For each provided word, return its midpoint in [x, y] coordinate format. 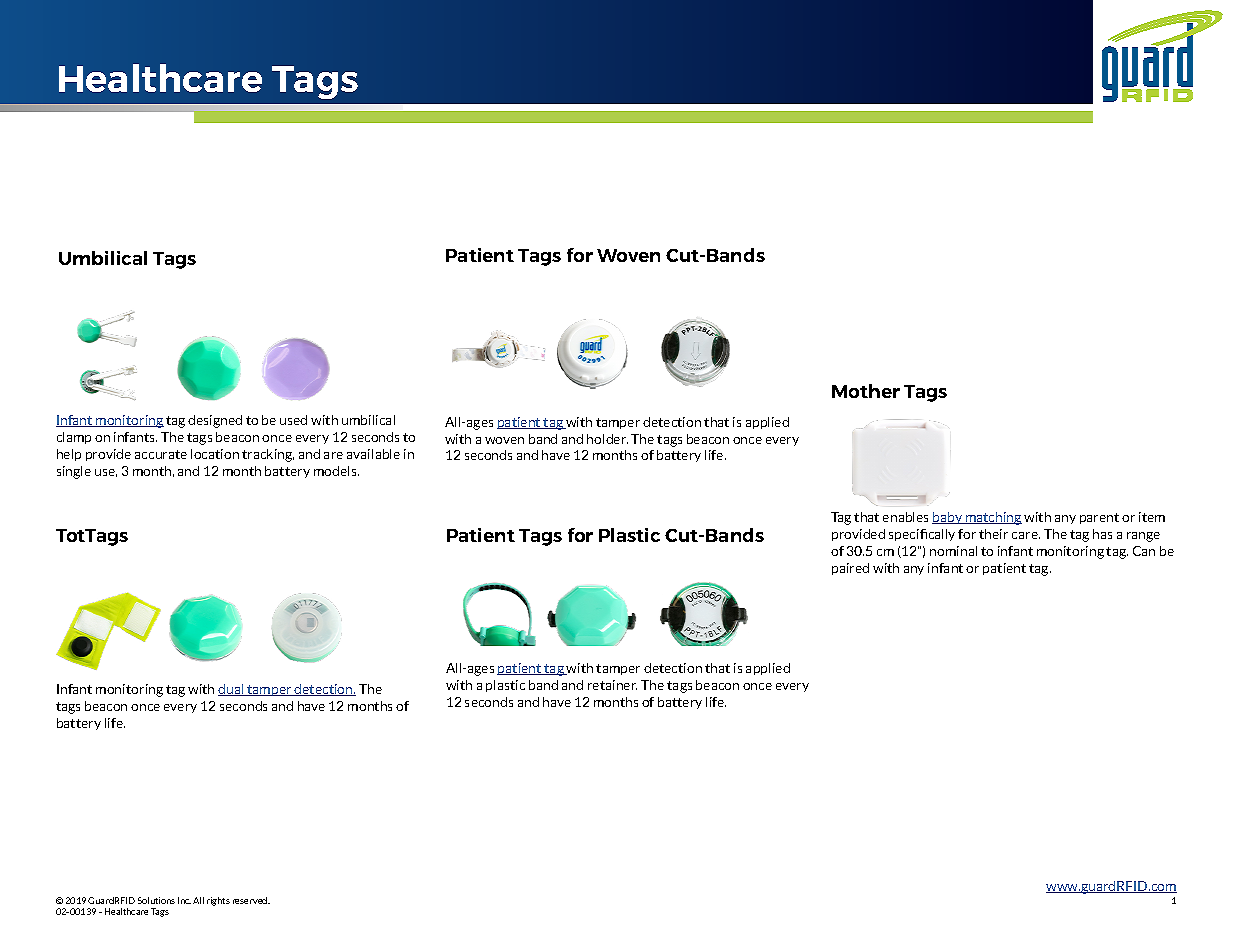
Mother [866, 391]
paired [850, 569]
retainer [612, 685]
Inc [184, 900]
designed [215, 421]
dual [232, 690]
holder [607, 439]
